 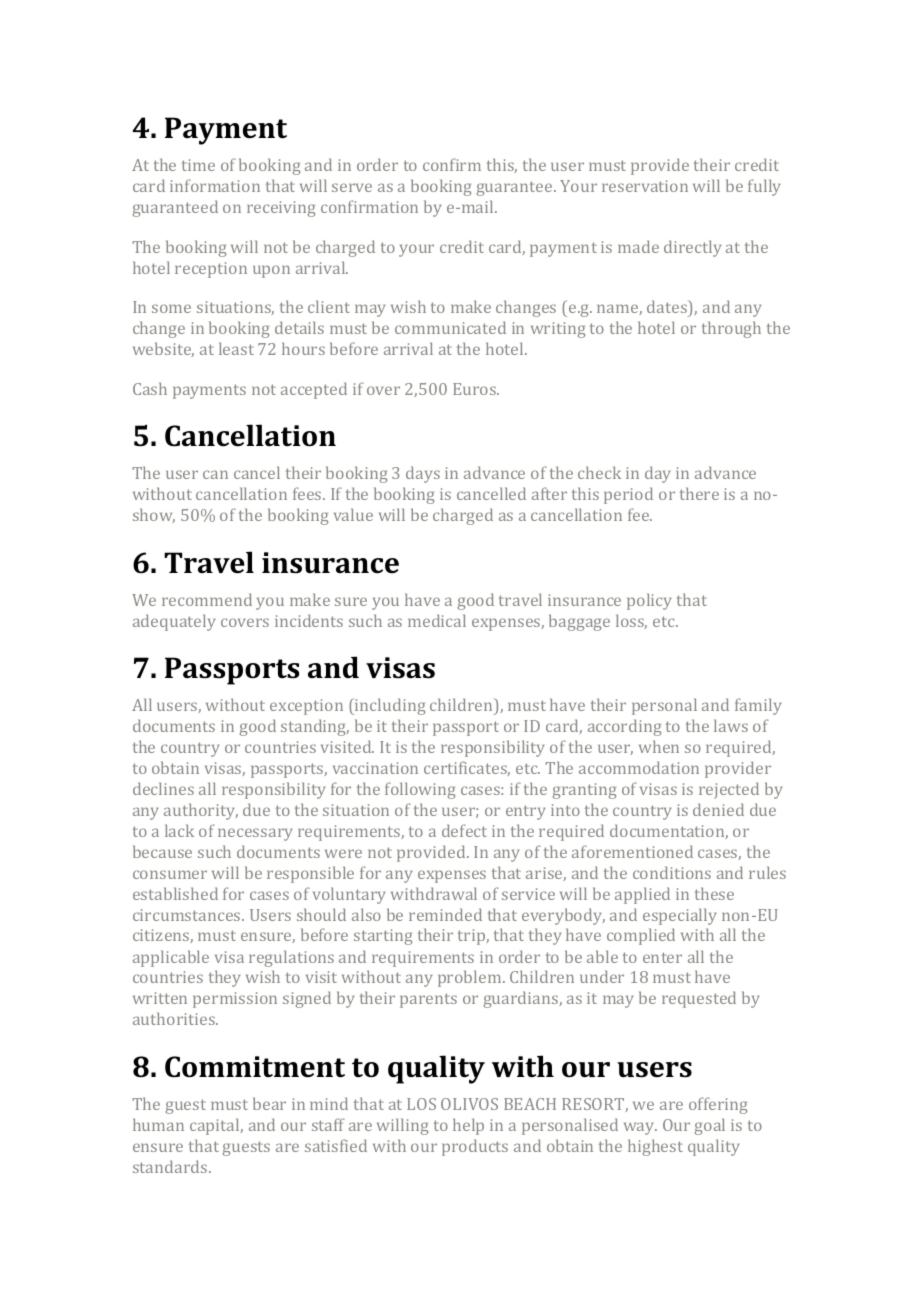 What do you see at coordinates (215, 185) in the image?
I see `information` at bounding box center [215, 185].
